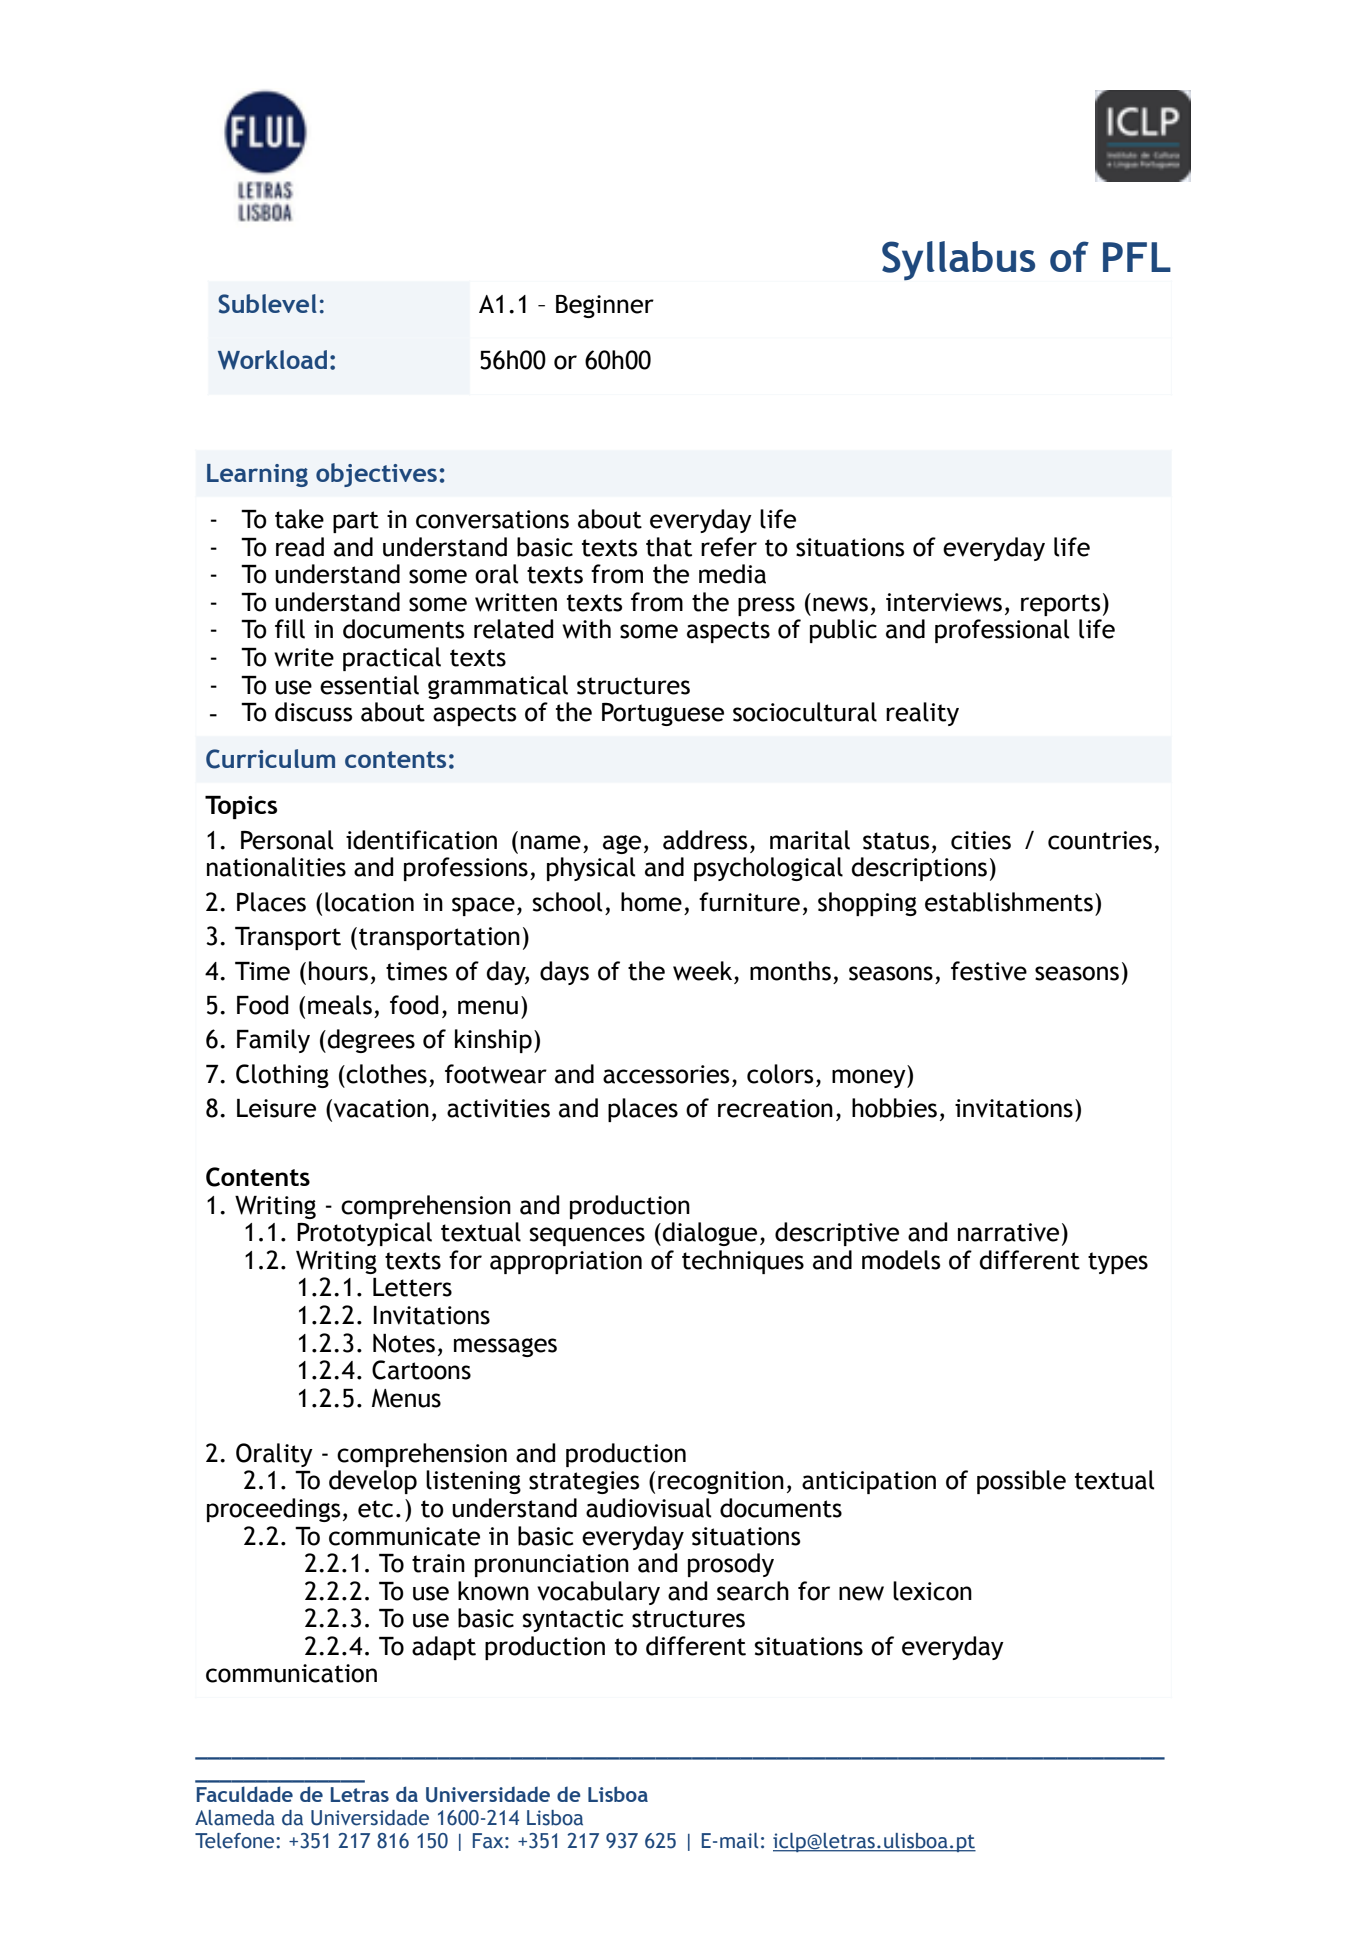  Describe the element at coordinates (605, 306) in the document. I see `Beginner` at that location.
